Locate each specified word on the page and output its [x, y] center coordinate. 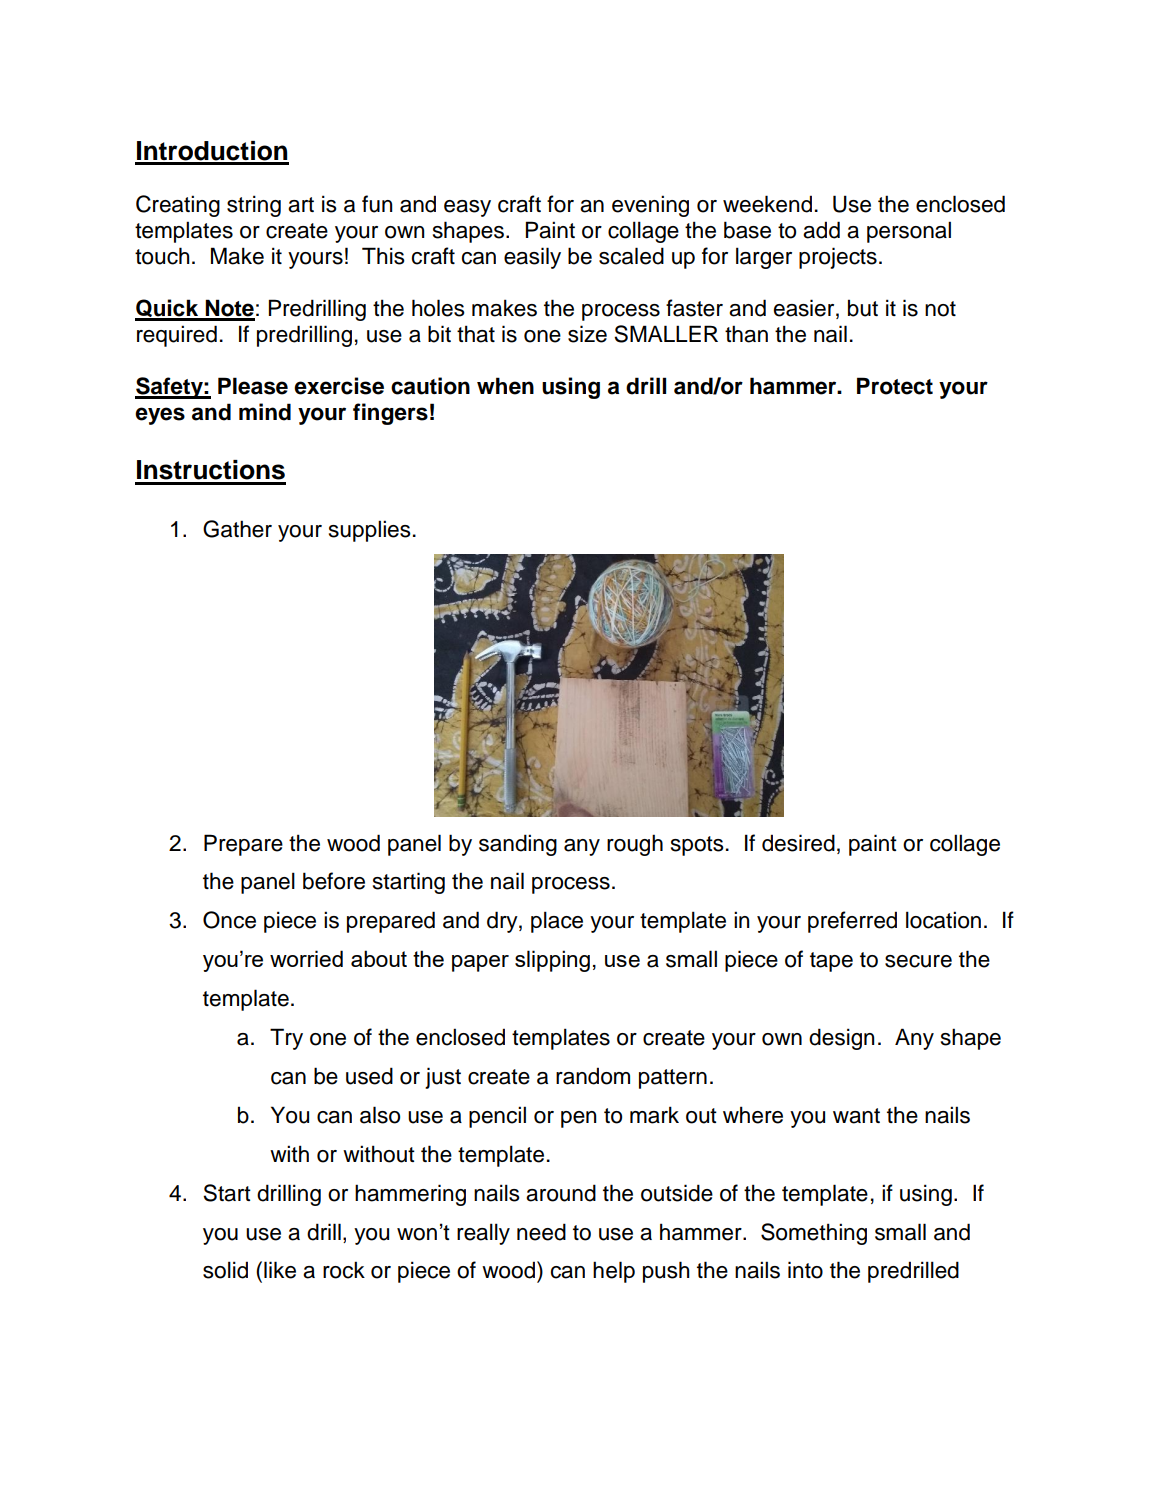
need [541, 1232]
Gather [237, 529]
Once [229, 920]
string [254, 206]
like [280, 1270]
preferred [852, 922]
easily [532, 258]
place [557, 922]
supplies [370, 531]
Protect [895, 386]
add [821, 230]
